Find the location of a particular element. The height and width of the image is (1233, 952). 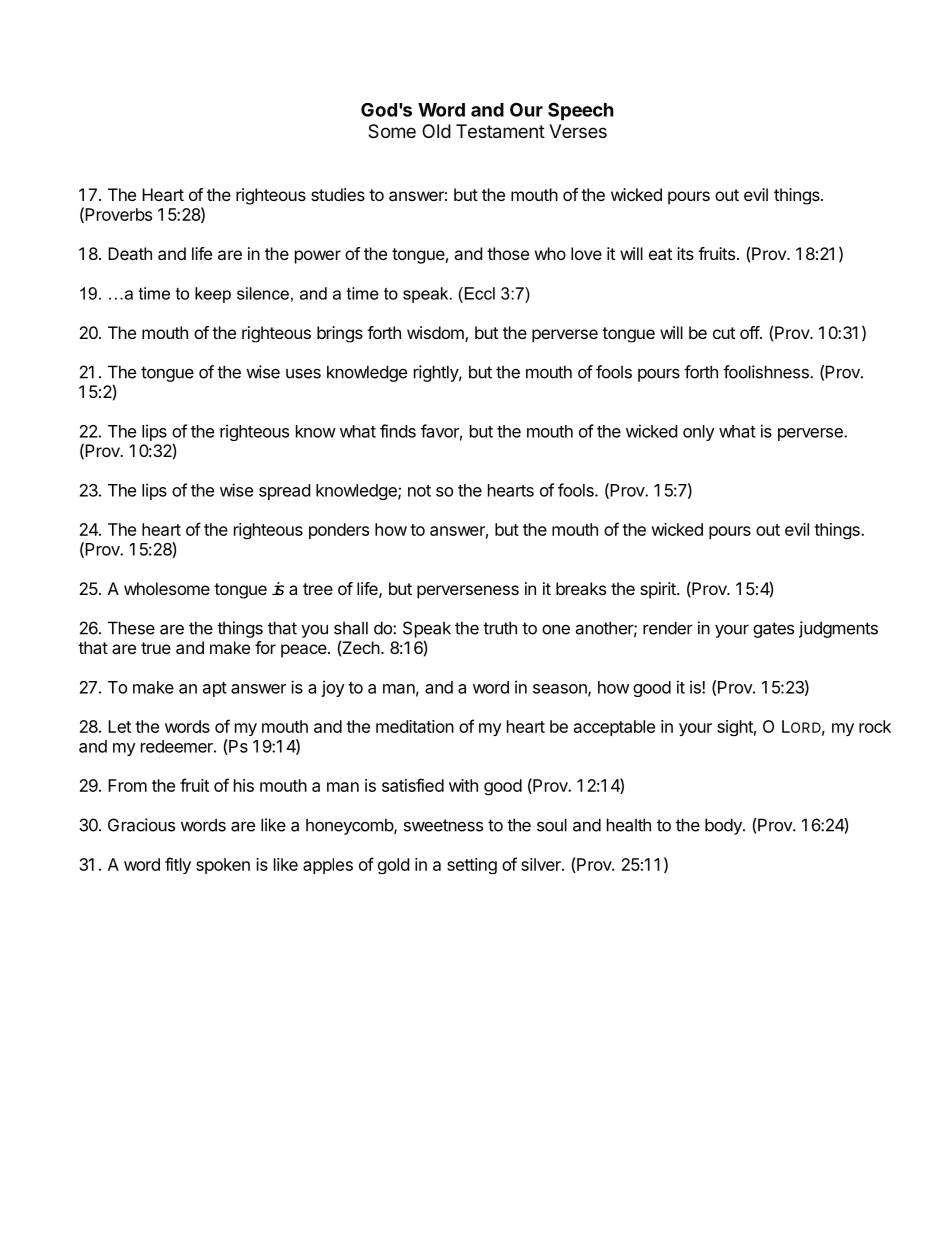

keep is located at coordinates (213, 295).
